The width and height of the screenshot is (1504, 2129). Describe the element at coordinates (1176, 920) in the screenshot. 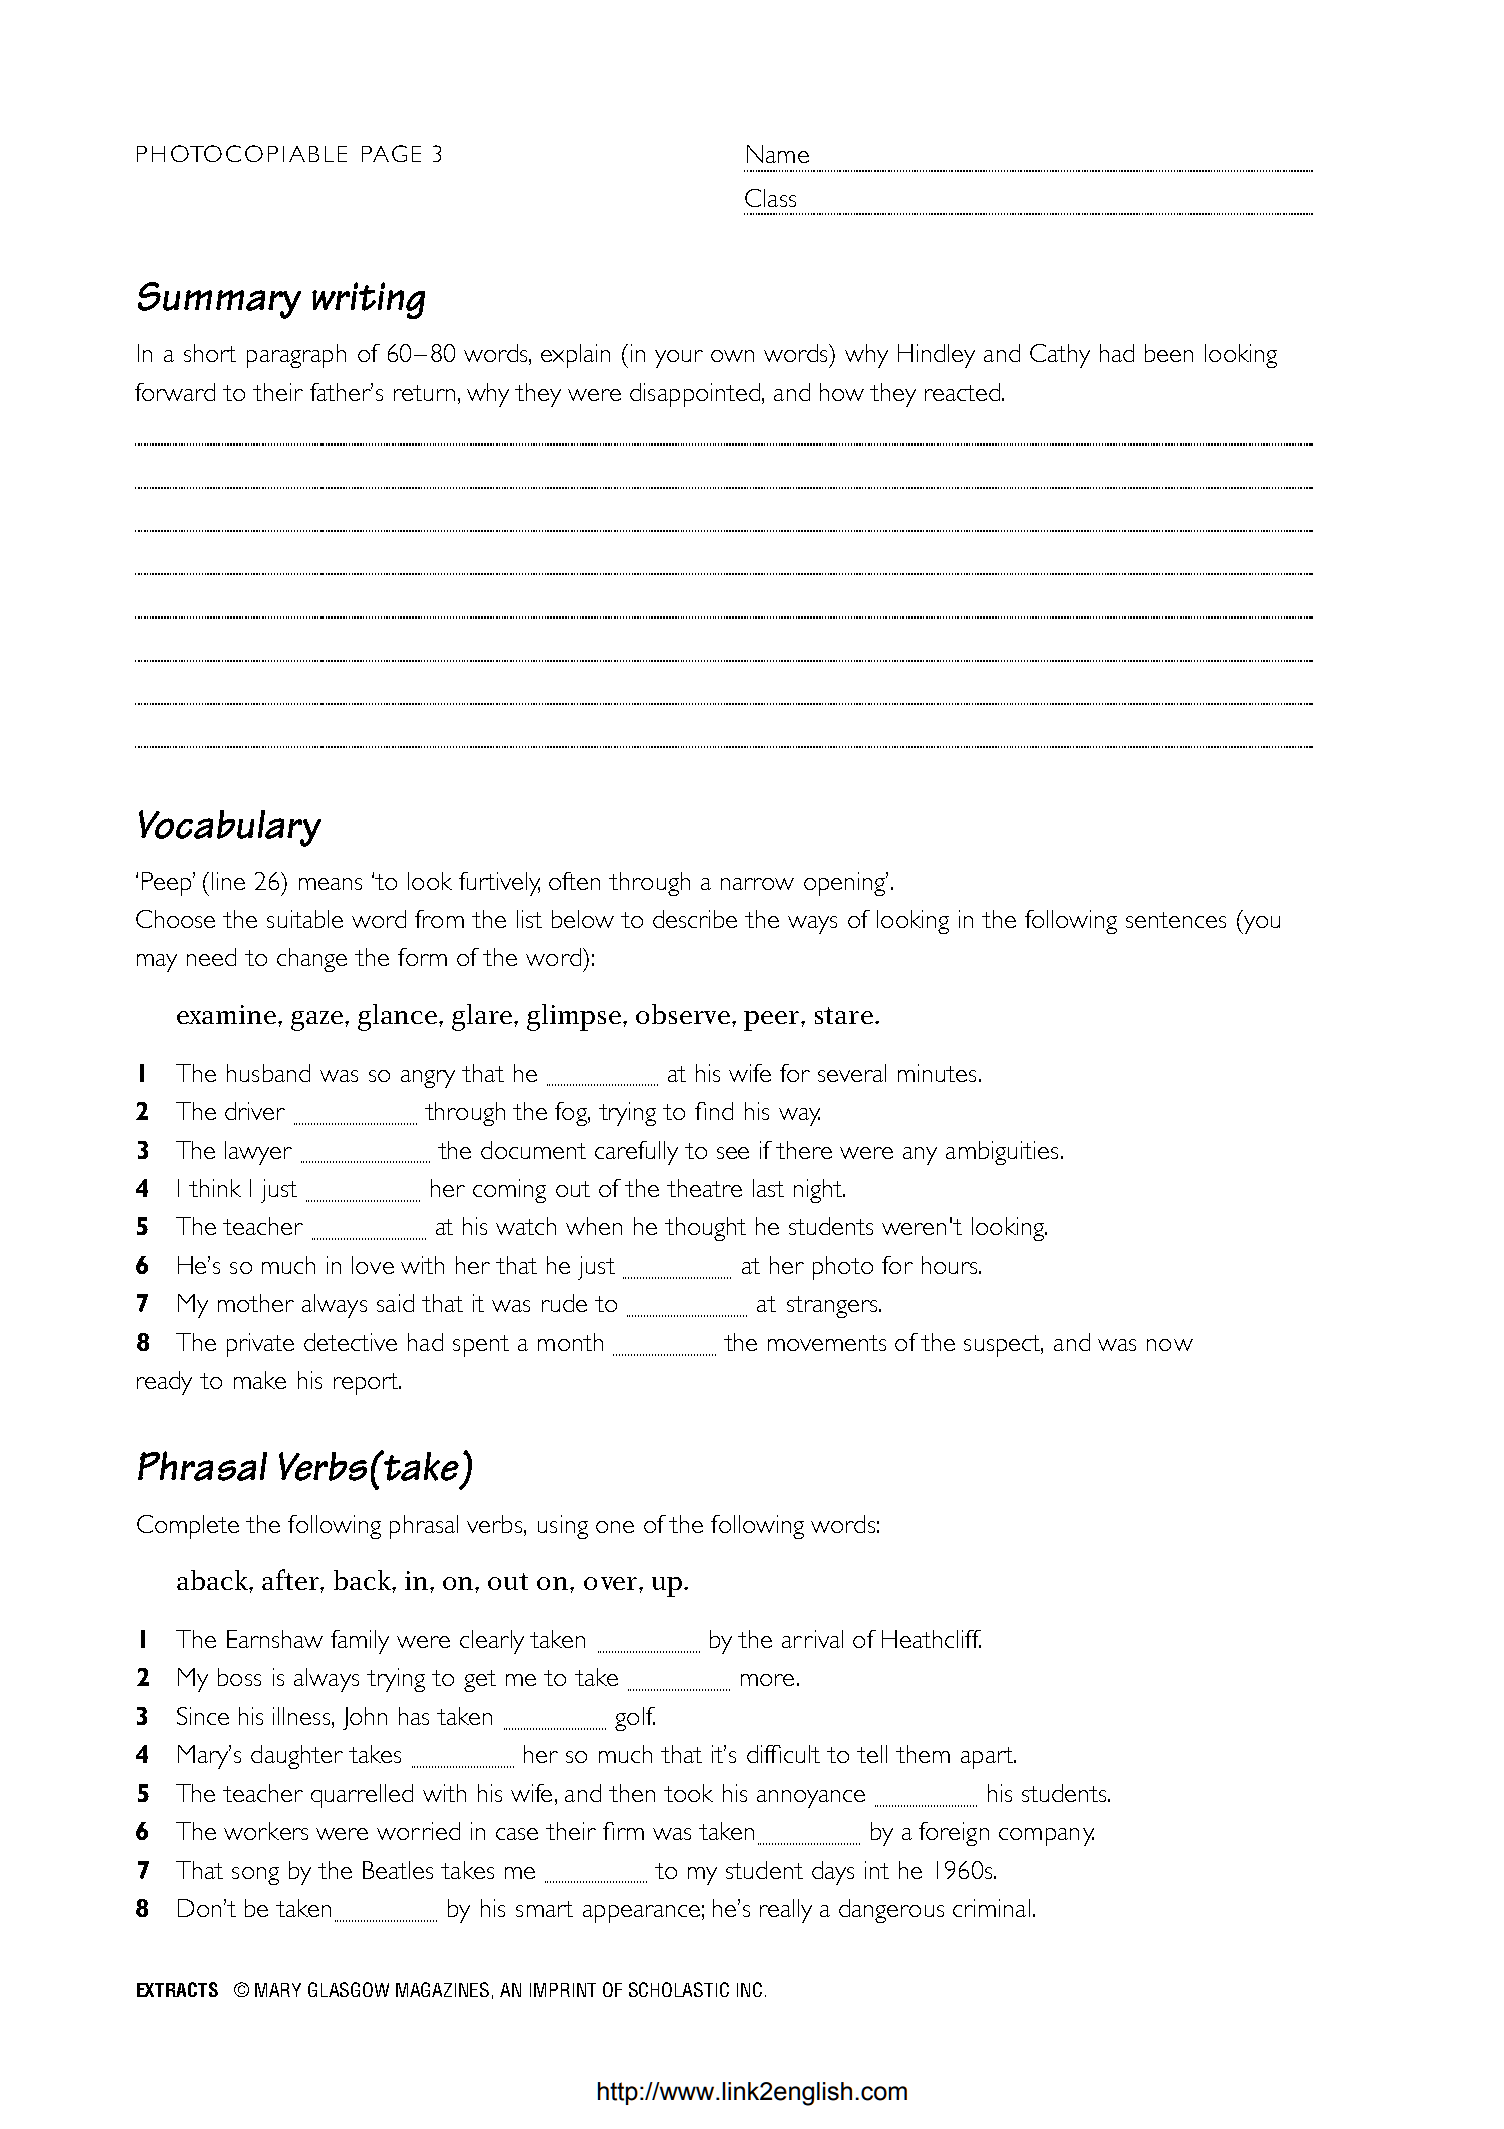

I see `sentences` at that location.
